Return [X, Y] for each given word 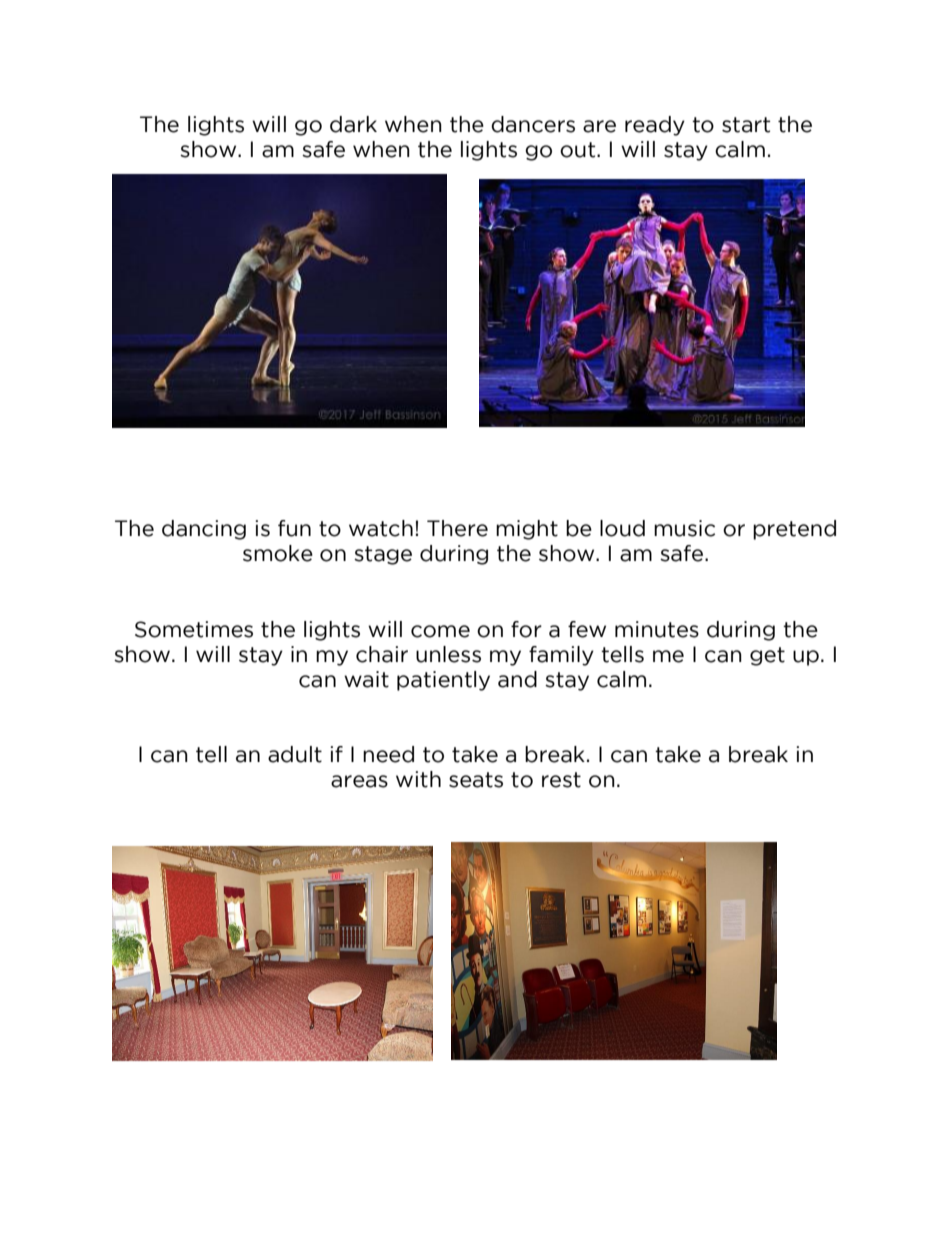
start [746, 125]
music [684, 528]
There [457, 528]
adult [295, 754]
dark [353, 124]
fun [294, 528]
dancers [533, 124]
